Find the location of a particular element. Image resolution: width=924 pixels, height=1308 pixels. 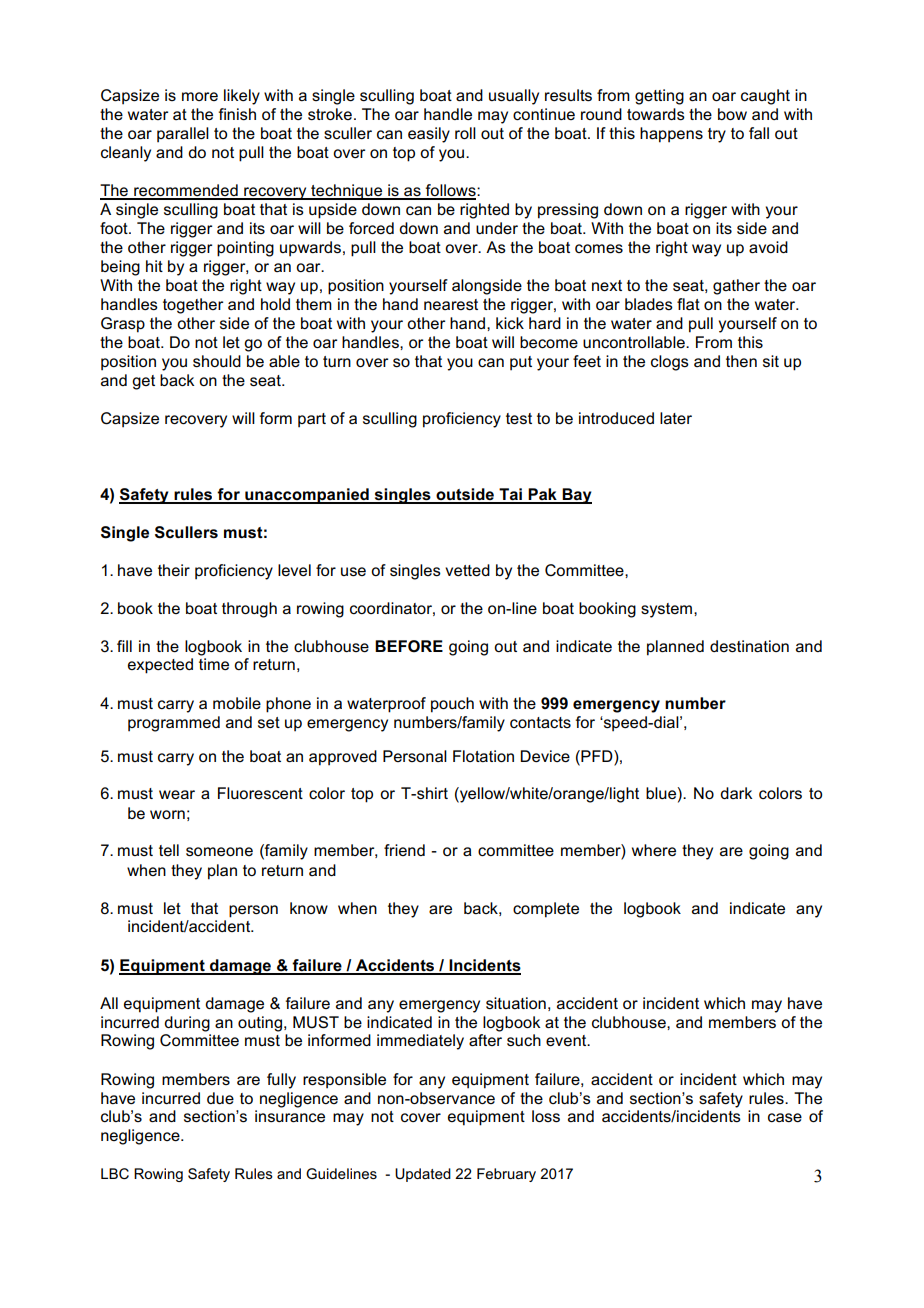

clogs is located at coordinates (670, 363).
